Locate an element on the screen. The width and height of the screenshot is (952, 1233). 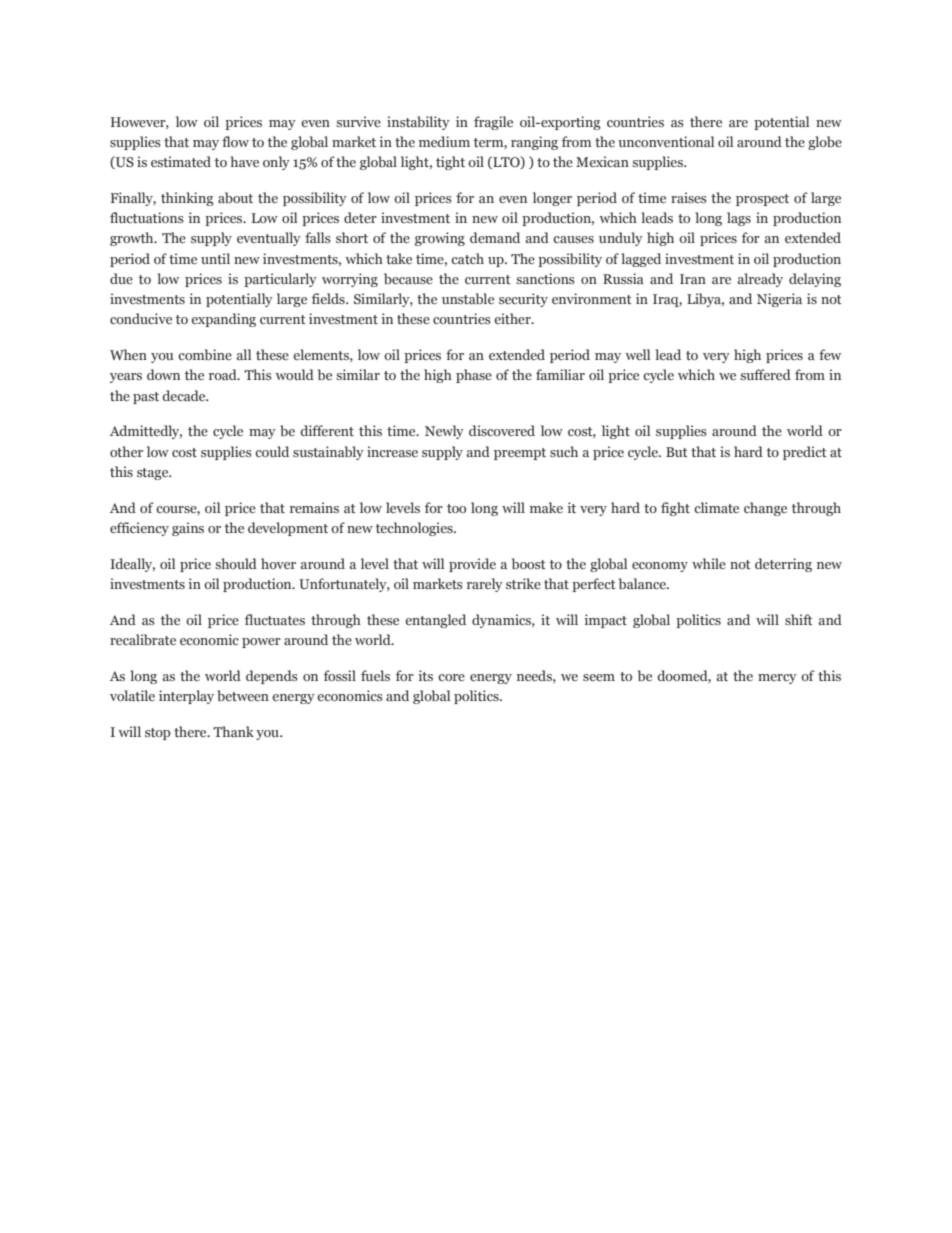
medium is located at coordinates (444, 141).
